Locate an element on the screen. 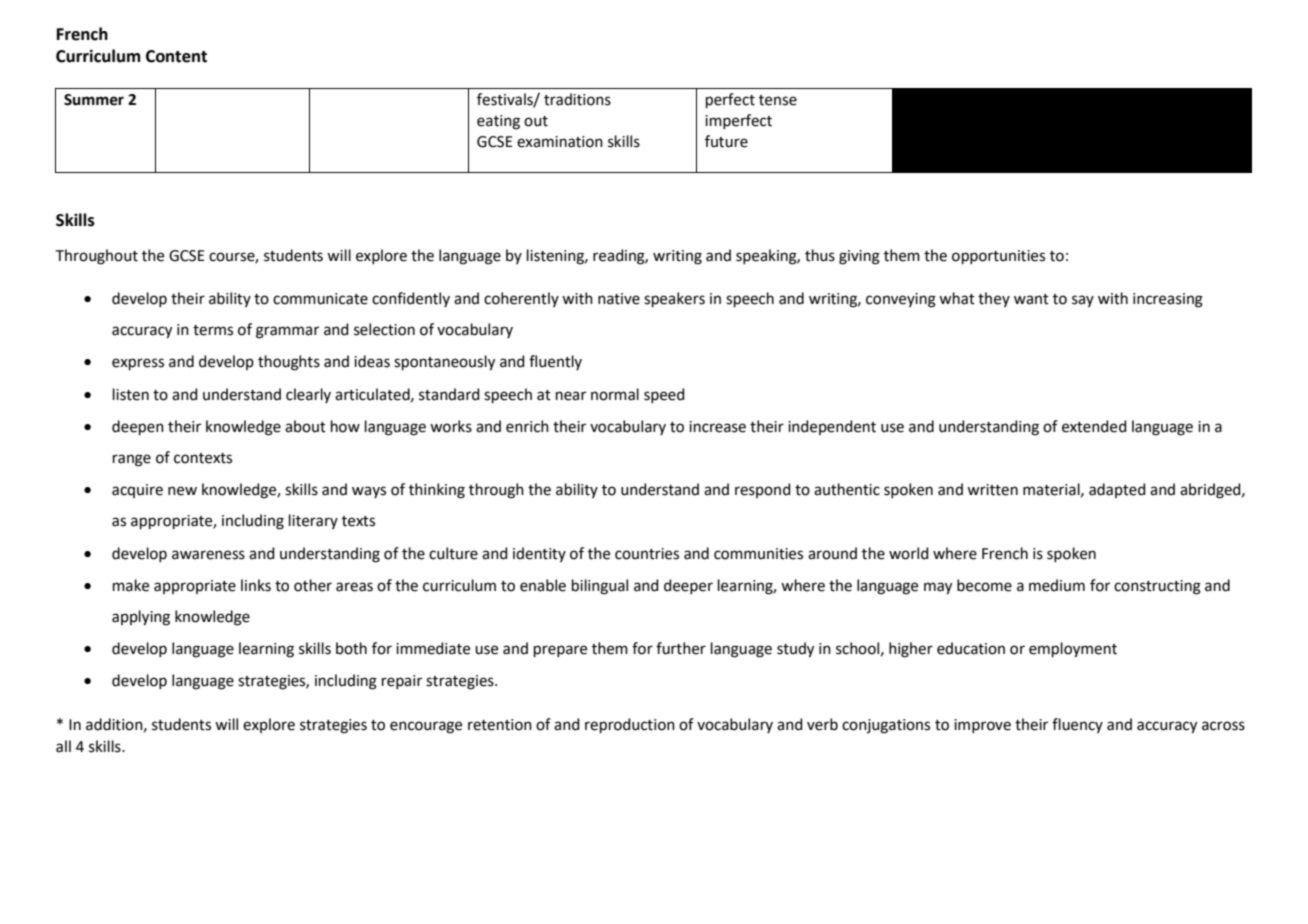 Image resolution: width=1308 pixels, height=924 pixels. speed is located at coordinates (664, 395).
